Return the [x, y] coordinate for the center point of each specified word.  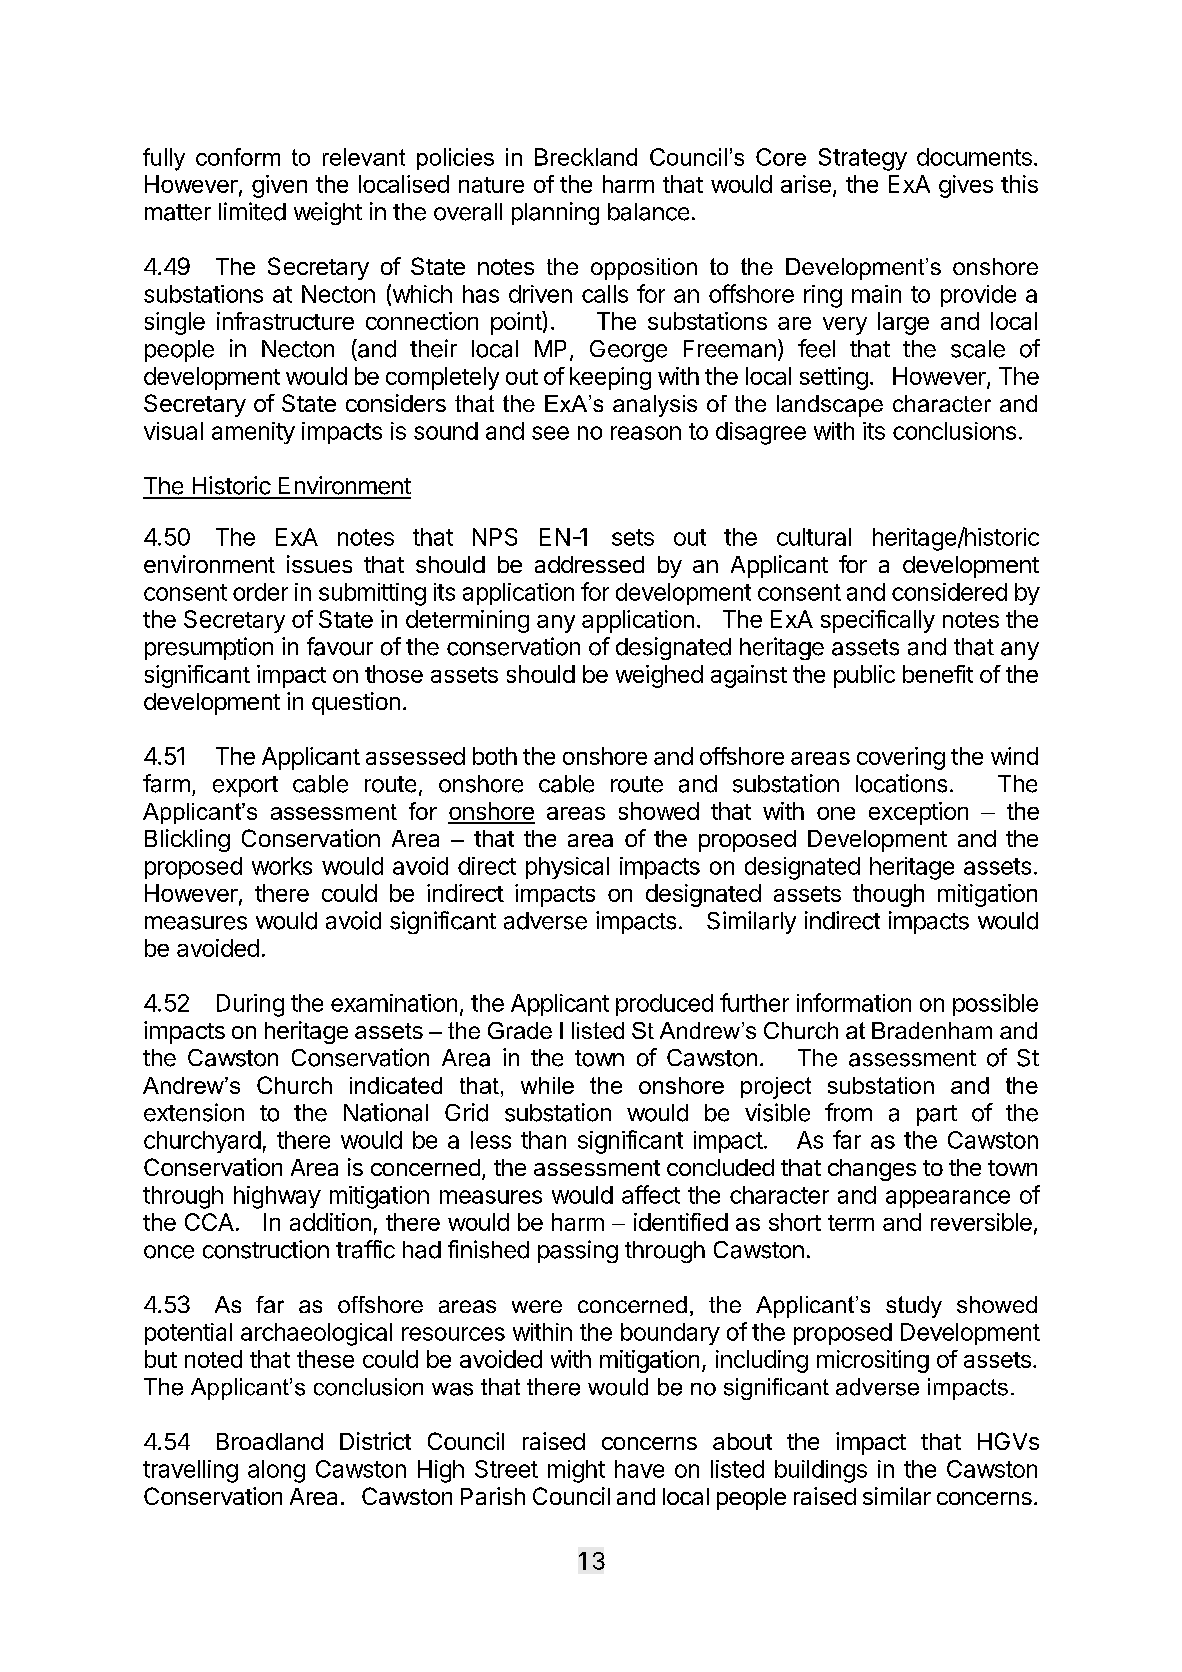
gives [966, 186]
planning [555, 213]
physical [567, 868]
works [282, 866]
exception [918, 813]
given [279, 186]
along [276, 1471]
